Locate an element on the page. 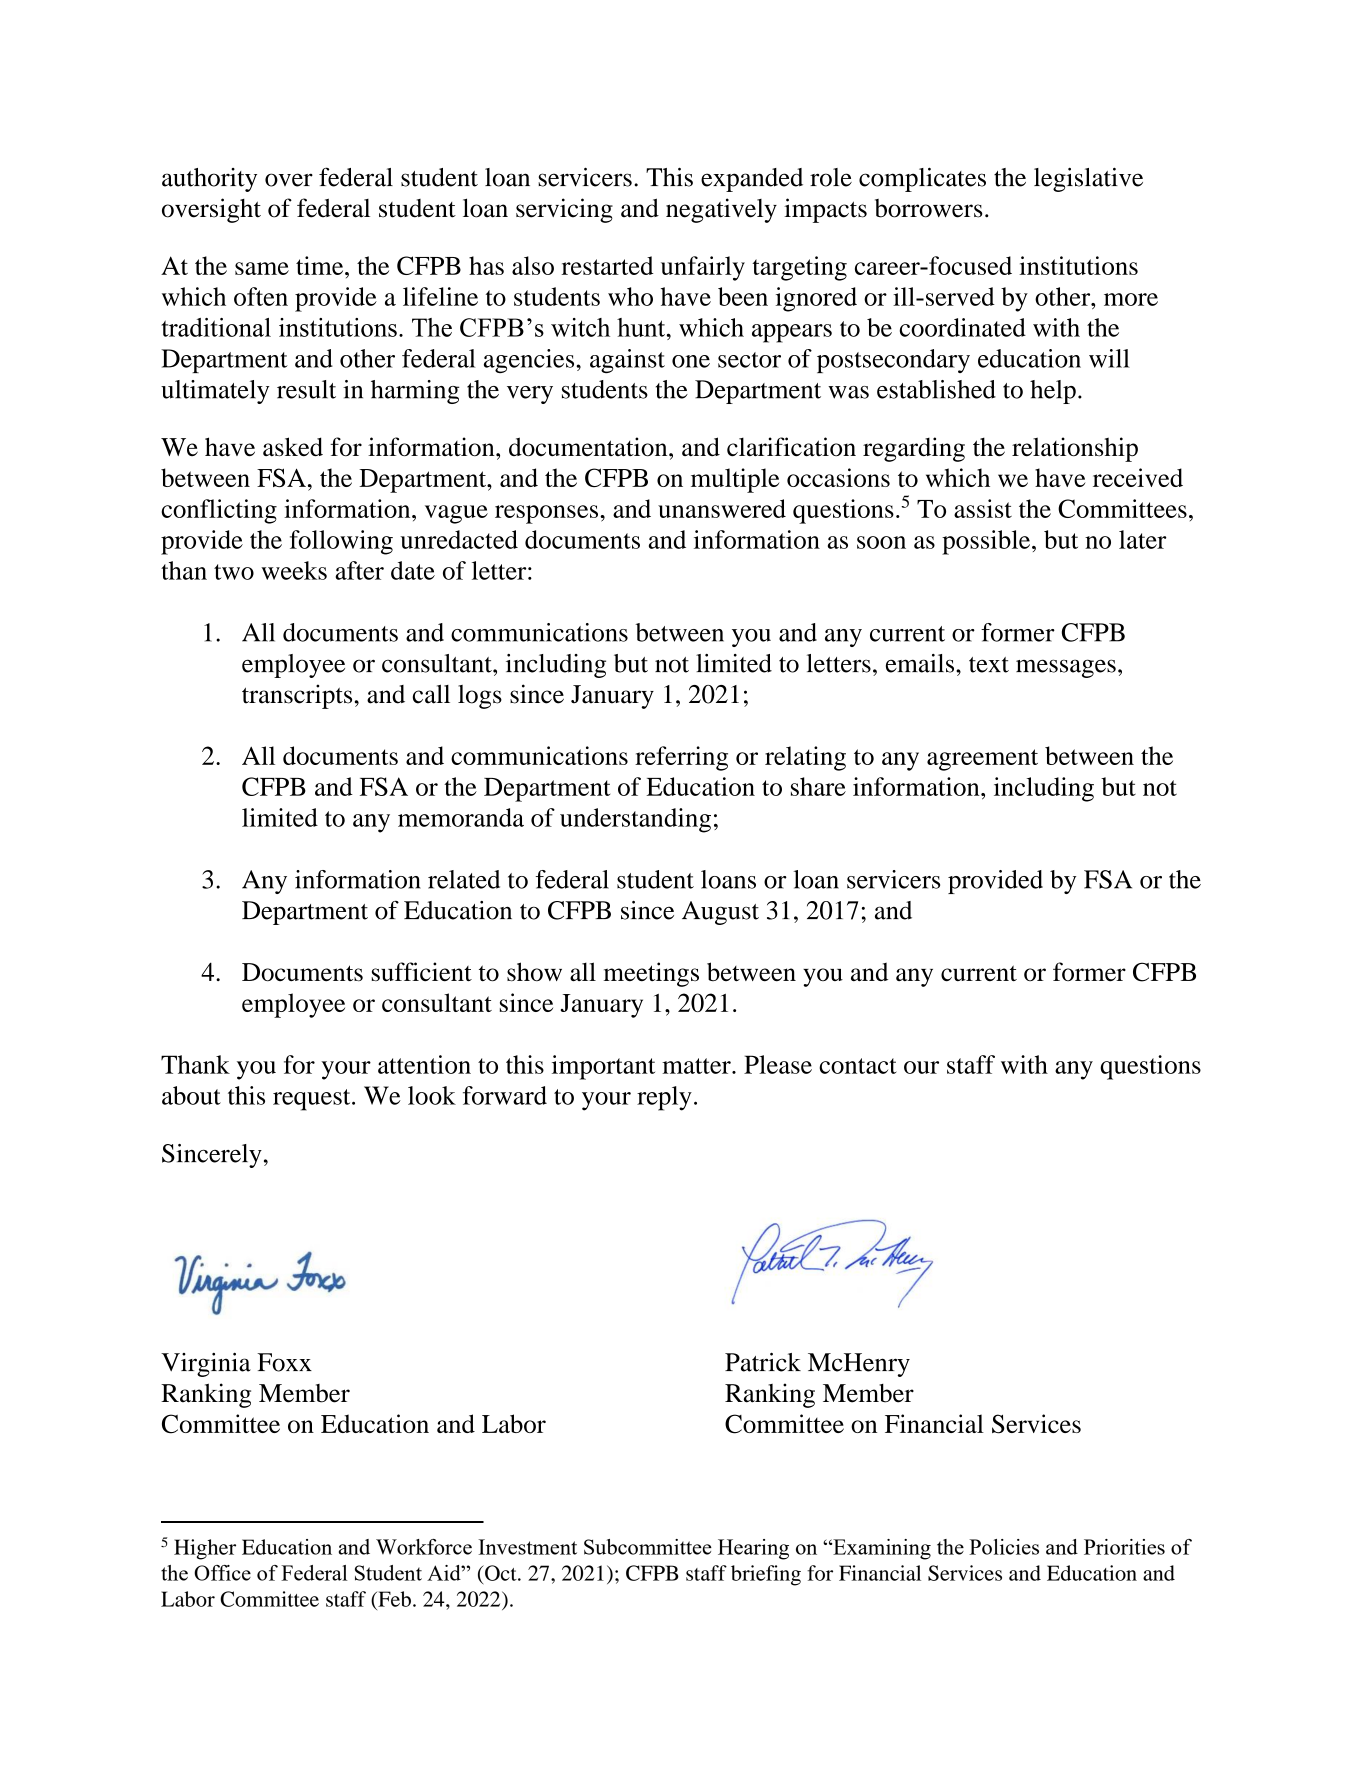 The image size is (1369, 1772). negatively is located at coordinates (721, 210).
